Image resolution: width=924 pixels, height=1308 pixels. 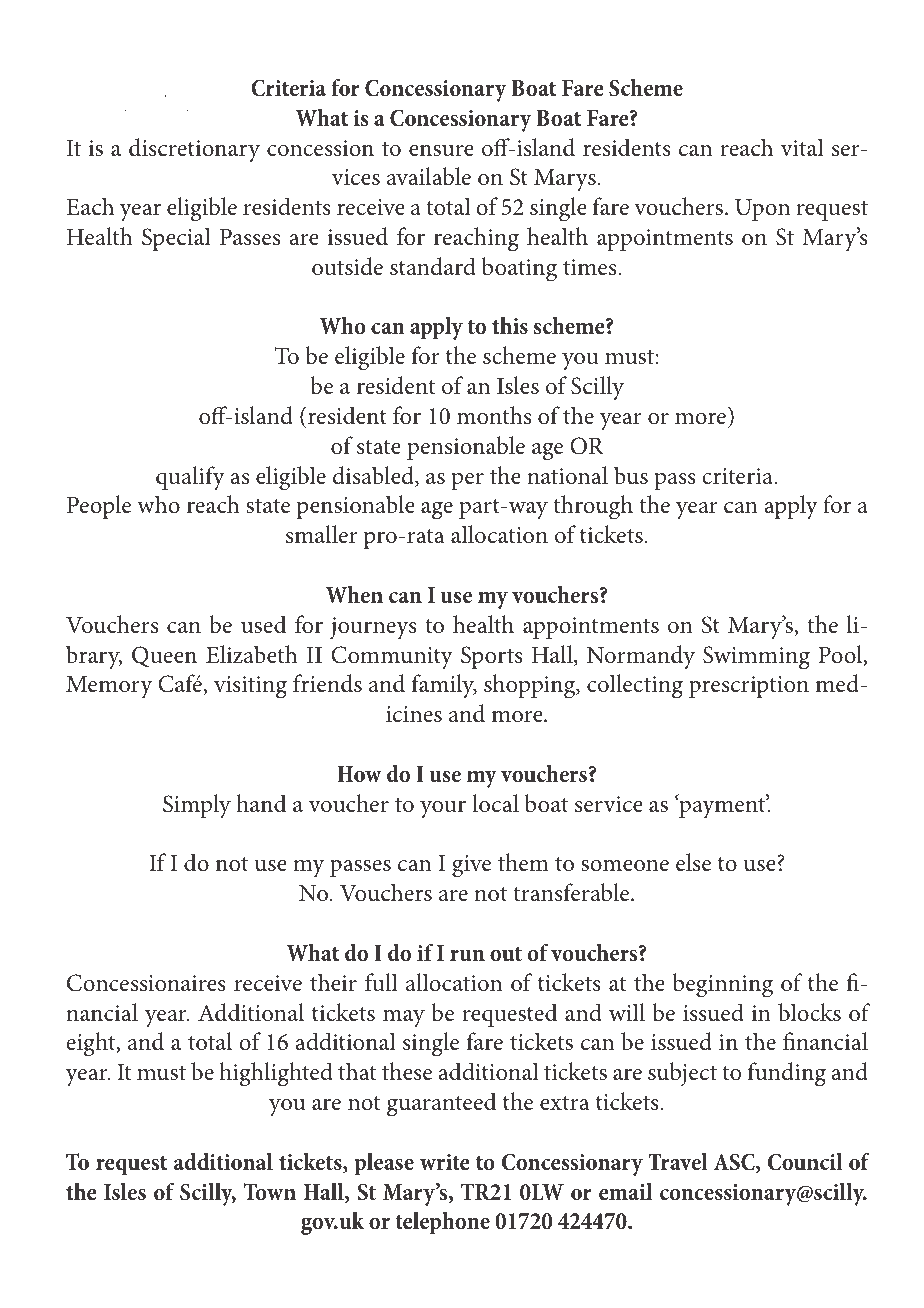 I want to click on bus, so click(x=631, y=475).
